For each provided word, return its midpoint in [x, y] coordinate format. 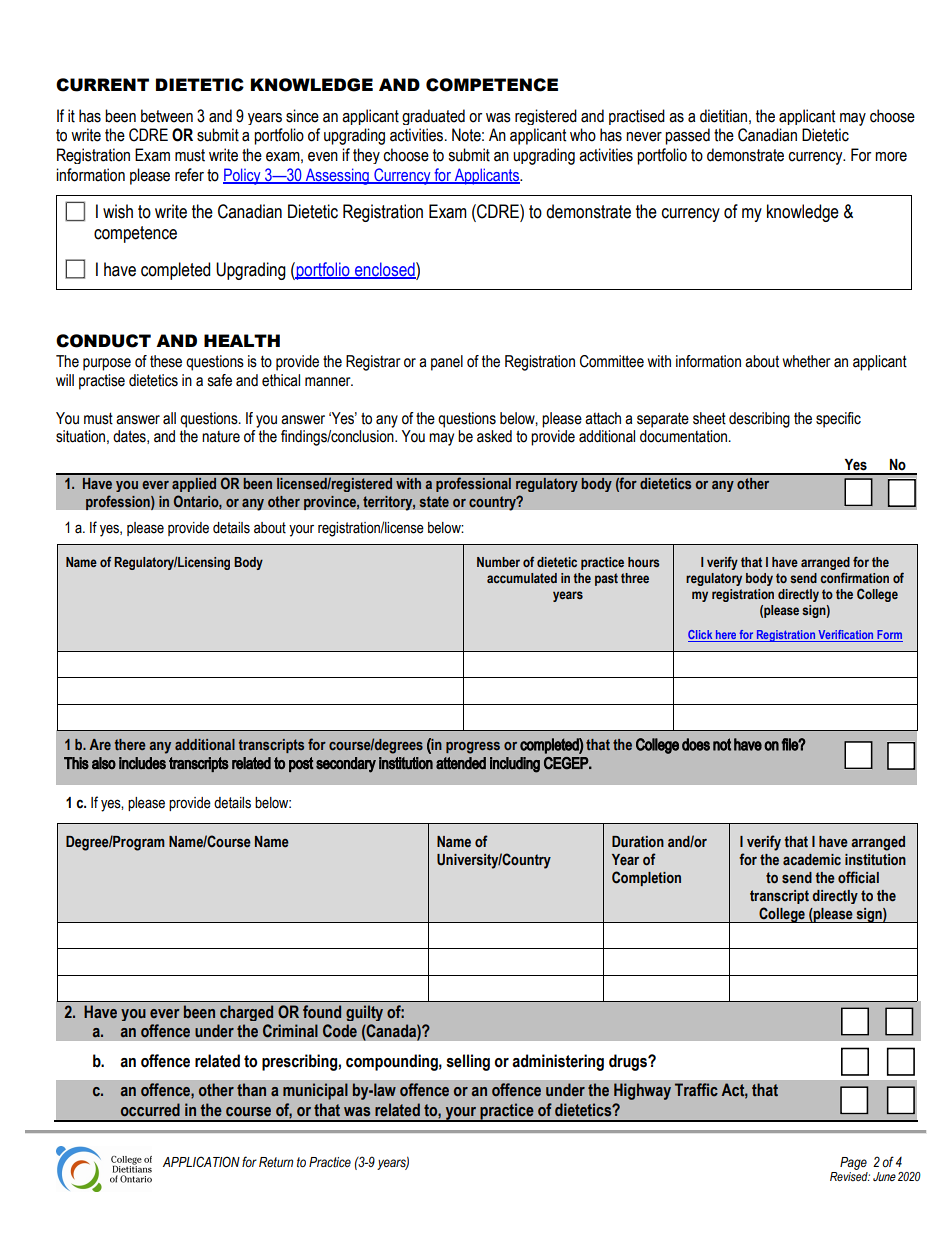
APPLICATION [201, 1161]
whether [807, 361]
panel [447, 363]
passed [687, 136]
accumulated [522, 578]
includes [142, 763]
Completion [646, 878]
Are [100, 744]
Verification [846, 636]
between [167, 116]
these [166, 361]
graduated [433, 117]
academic [812, 860]
